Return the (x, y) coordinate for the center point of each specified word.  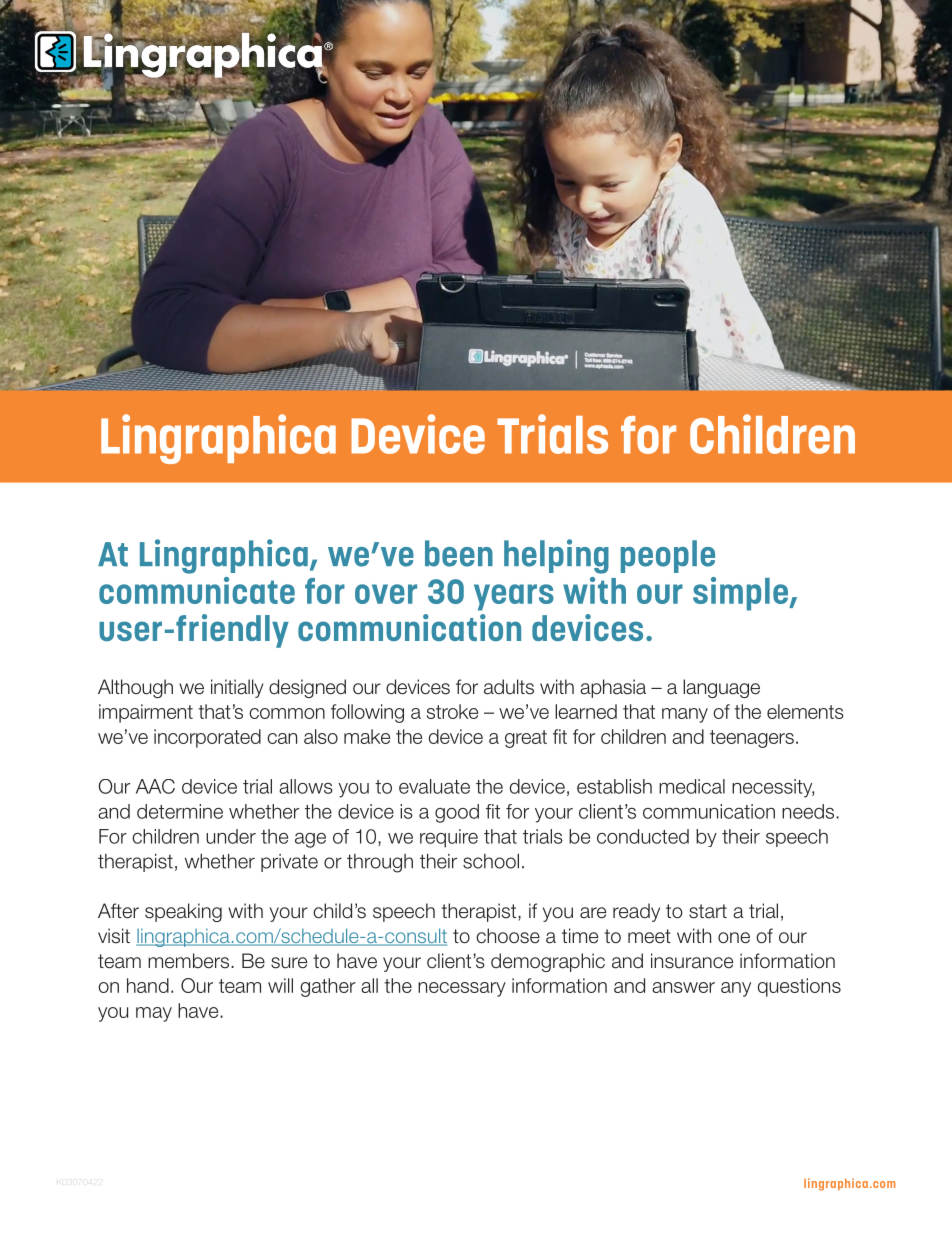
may (154, 1014)
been (459, 553)
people (668, 556)
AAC (155, 786)
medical (692, 786)
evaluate (434, 786)
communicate (197, 590)
